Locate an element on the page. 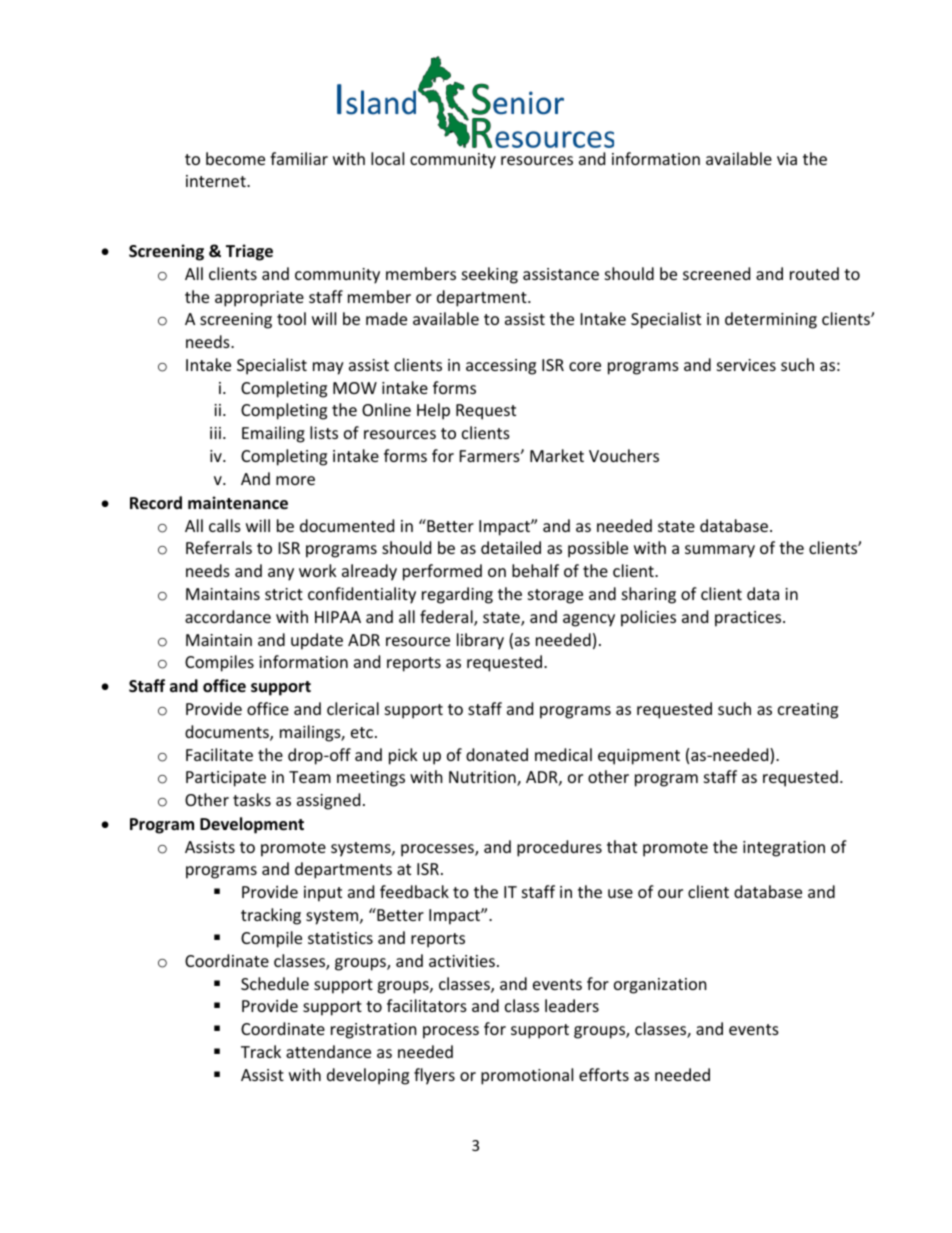  integration is located at coordinates (784, 849).
